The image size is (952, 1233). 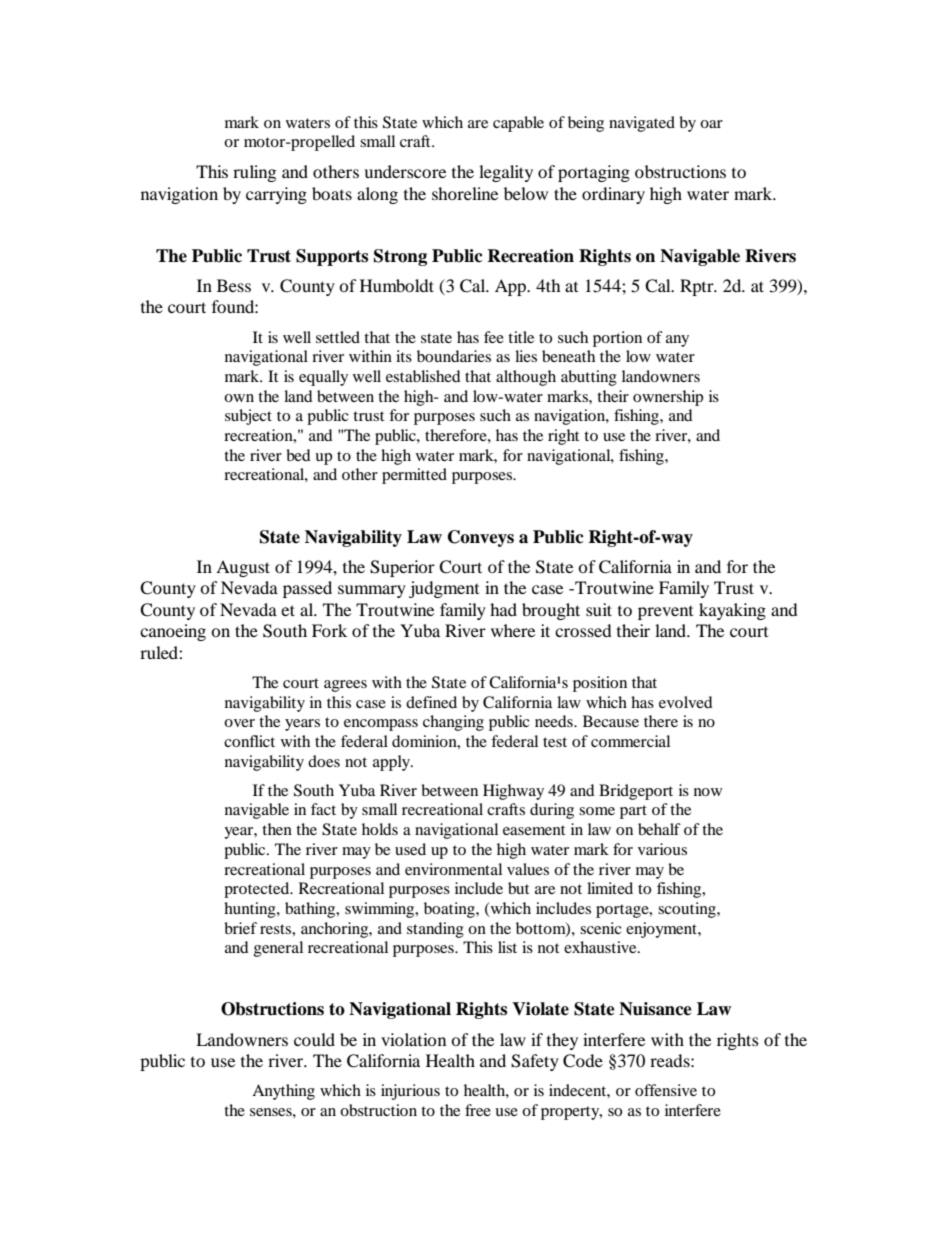 I want to click on judgment, so click(x=444, y=589).
